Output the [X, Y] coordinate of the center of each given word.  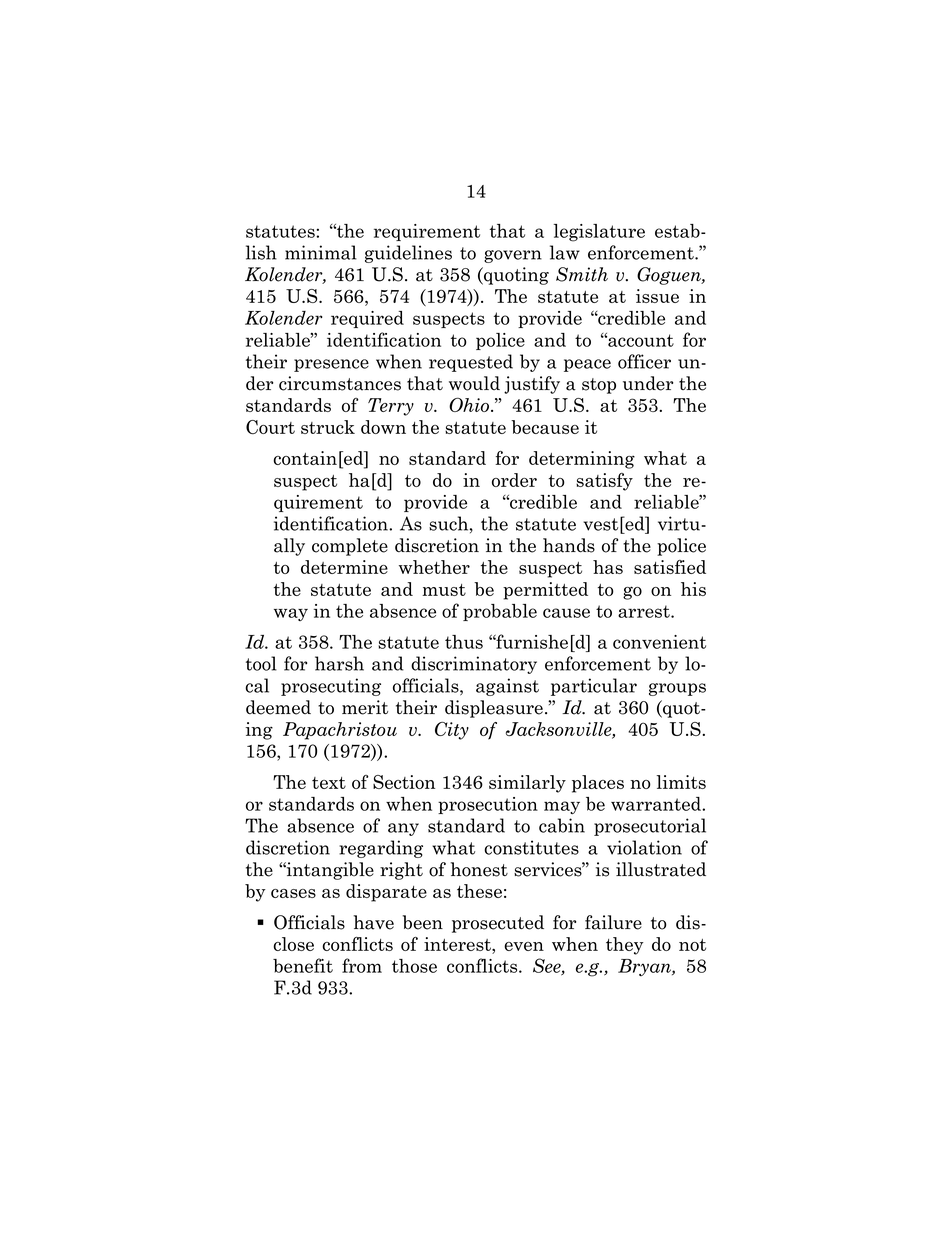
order [514, 480]
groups [677, 689]
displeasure [494, 709]
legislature [599, 233]
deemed [278, 707]
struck [328, 427]
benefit [303, 965]
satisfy [604, 482]
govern [513, 256]
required [367, 319]
